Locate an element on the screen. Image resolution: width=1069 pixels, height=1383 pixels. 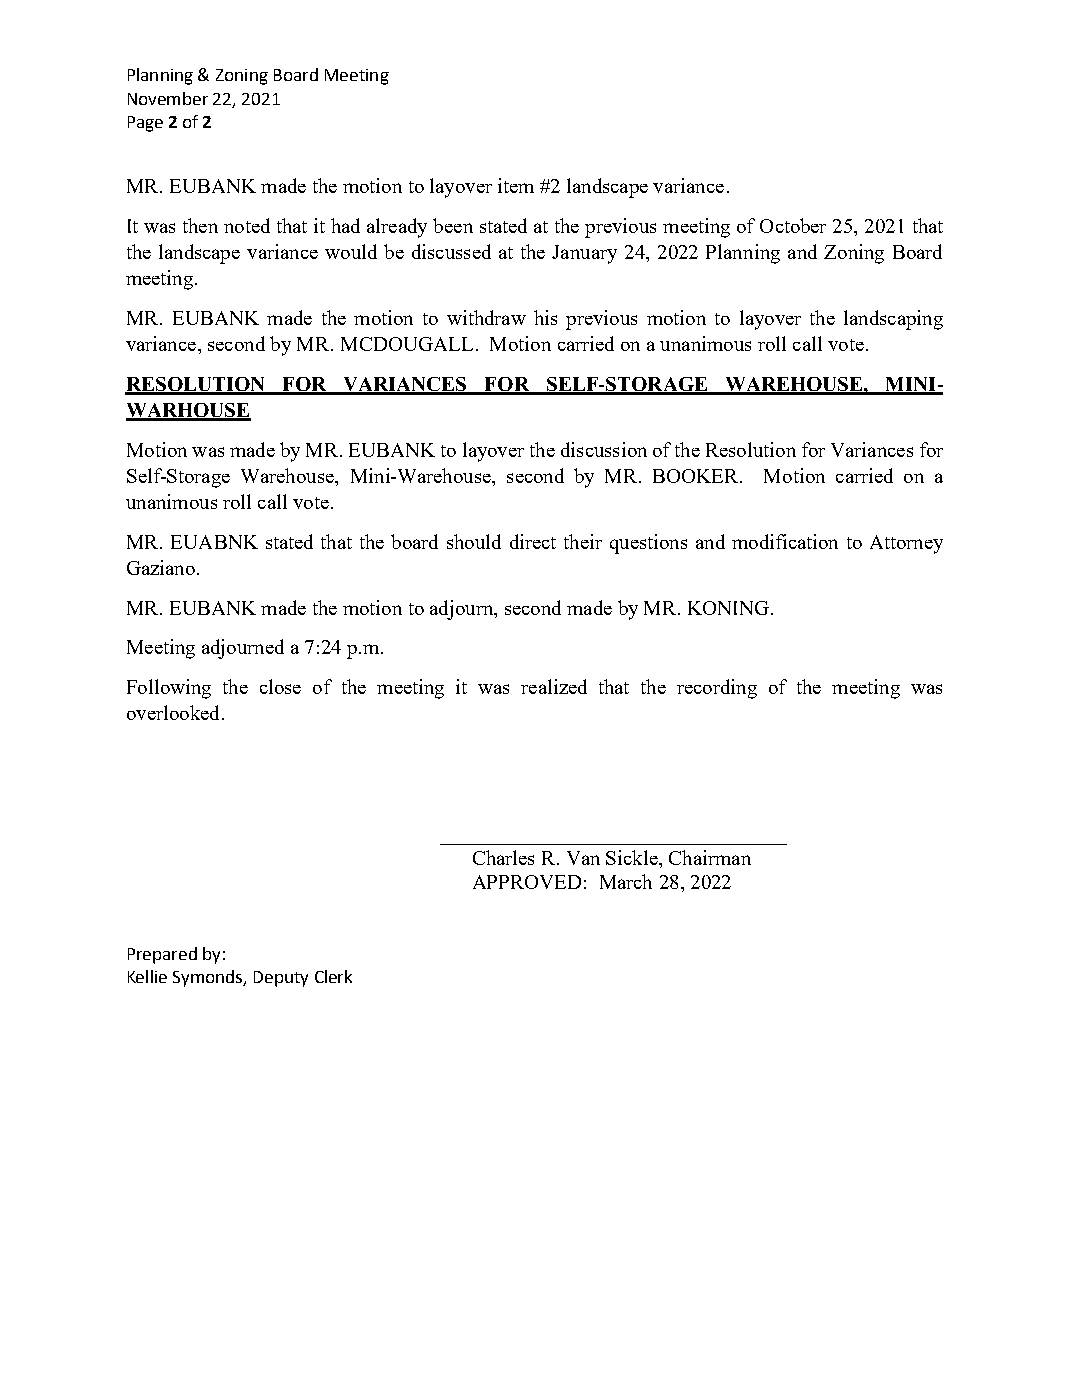
October is located at coordinates (793, 225).
